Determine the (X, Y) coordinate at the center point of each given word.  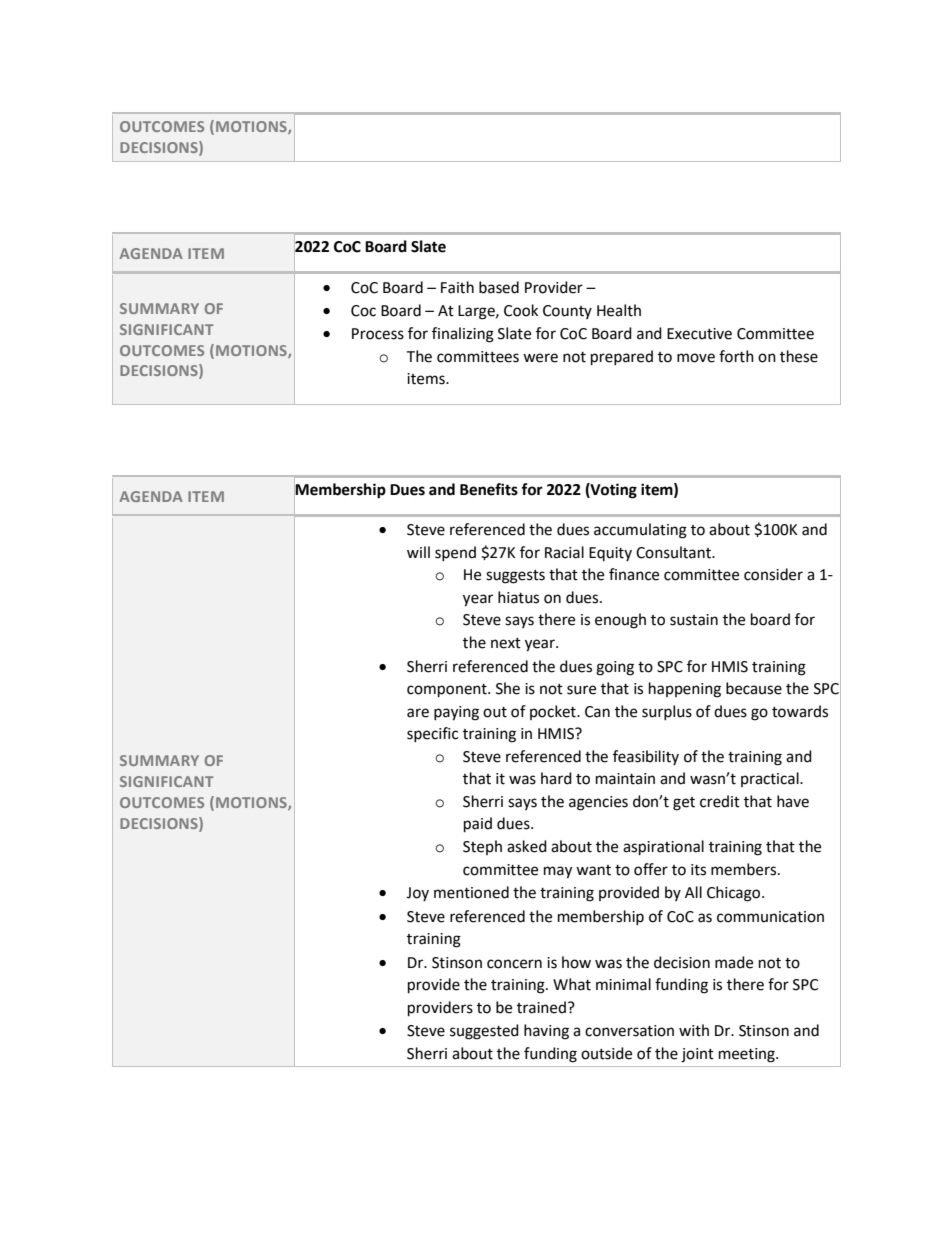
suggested (484, 1032)
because (754, 688)
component (448, 691)
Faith (457, 287)
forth (736, 356)
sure (581, 690)
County (567, 312)
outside (606, 1053)
